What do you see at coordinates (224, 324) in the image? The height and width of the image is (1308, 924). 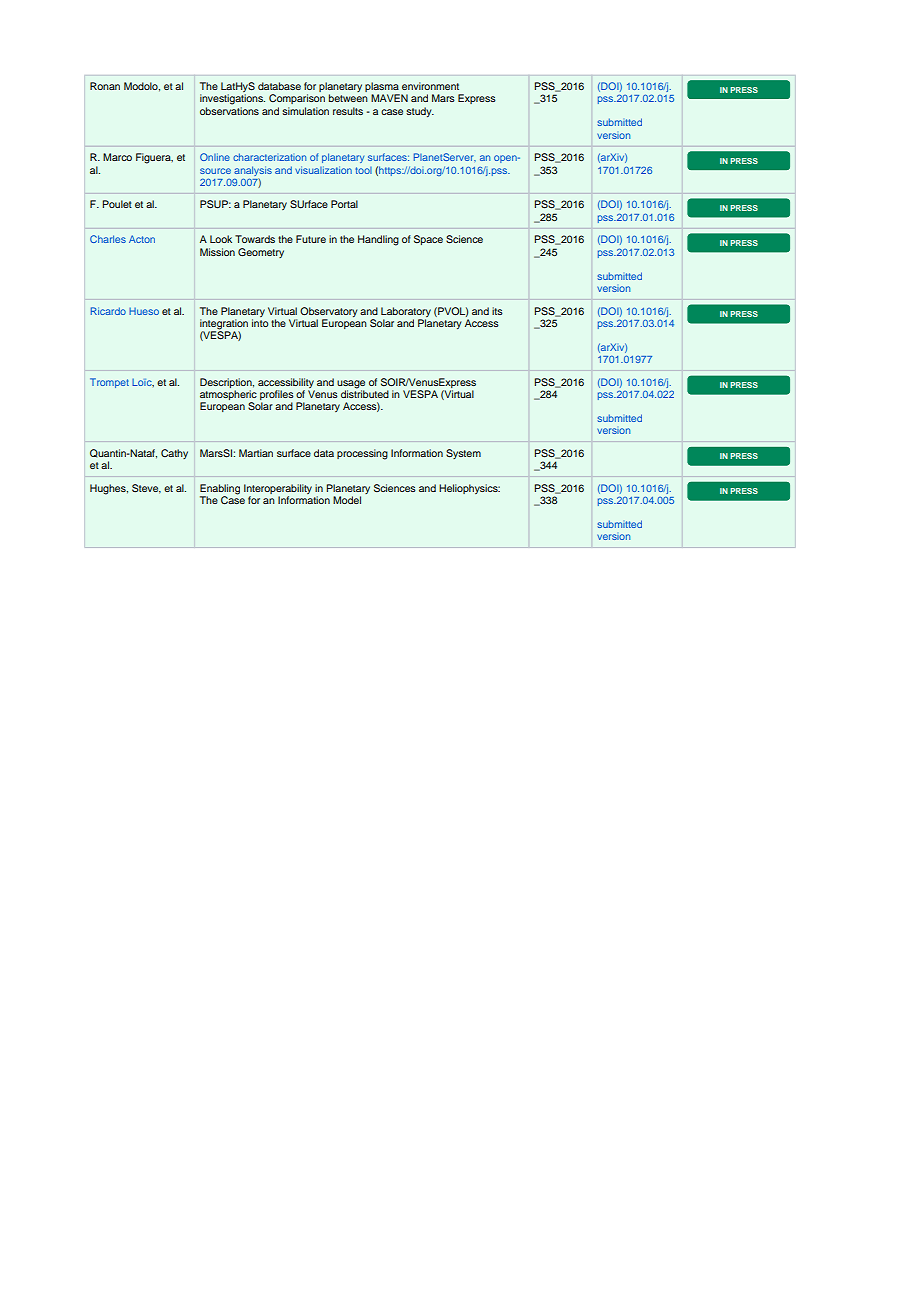 I see `integration` at bounding box center [224, 324].
